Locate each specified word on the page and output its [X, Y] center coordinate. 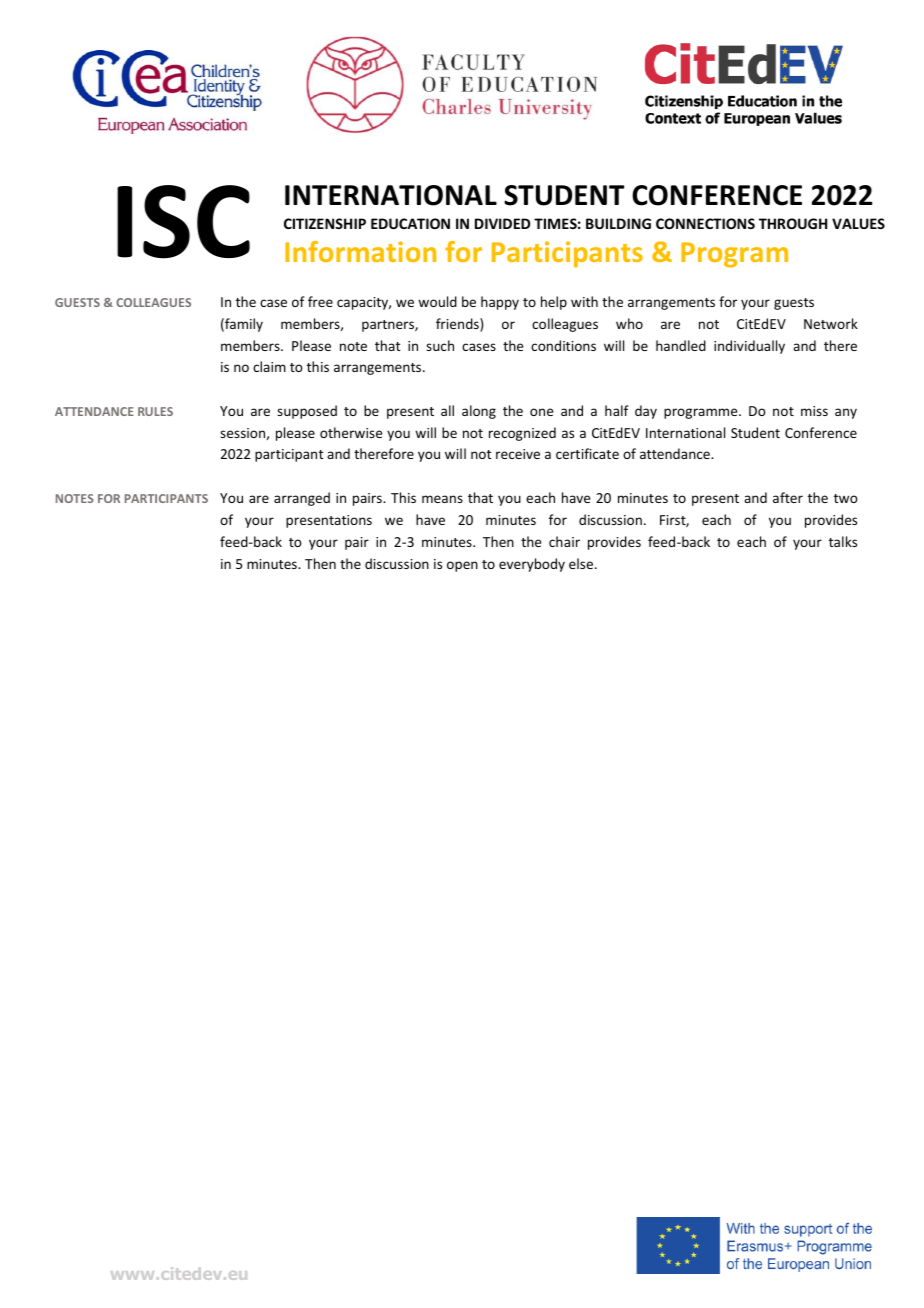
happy [500, 303]
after [788, 497]
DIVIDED [502, 223]
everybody [532, 565]
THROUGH [793, 223]
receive [518, 454]
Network [831, 323]
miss [814, 411]
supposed [307, 412]
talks [843, 541]
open [462, 566]
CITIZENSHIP [325, 223]
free [320, 301]
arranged [302, 499]
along [479, 412]
